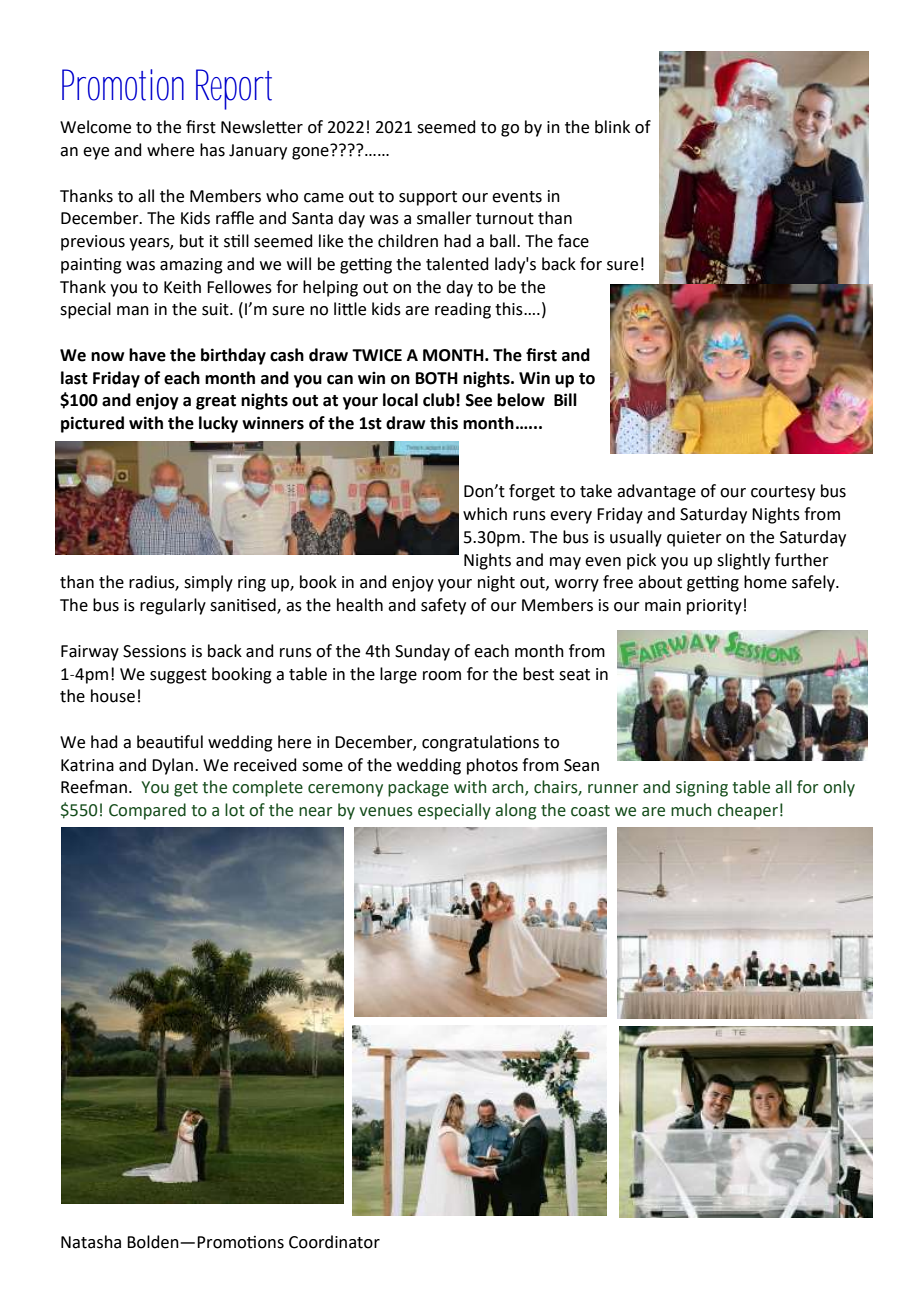 The image size is (924, 1308). I want to click on Natasha, so click(91, 1242).
